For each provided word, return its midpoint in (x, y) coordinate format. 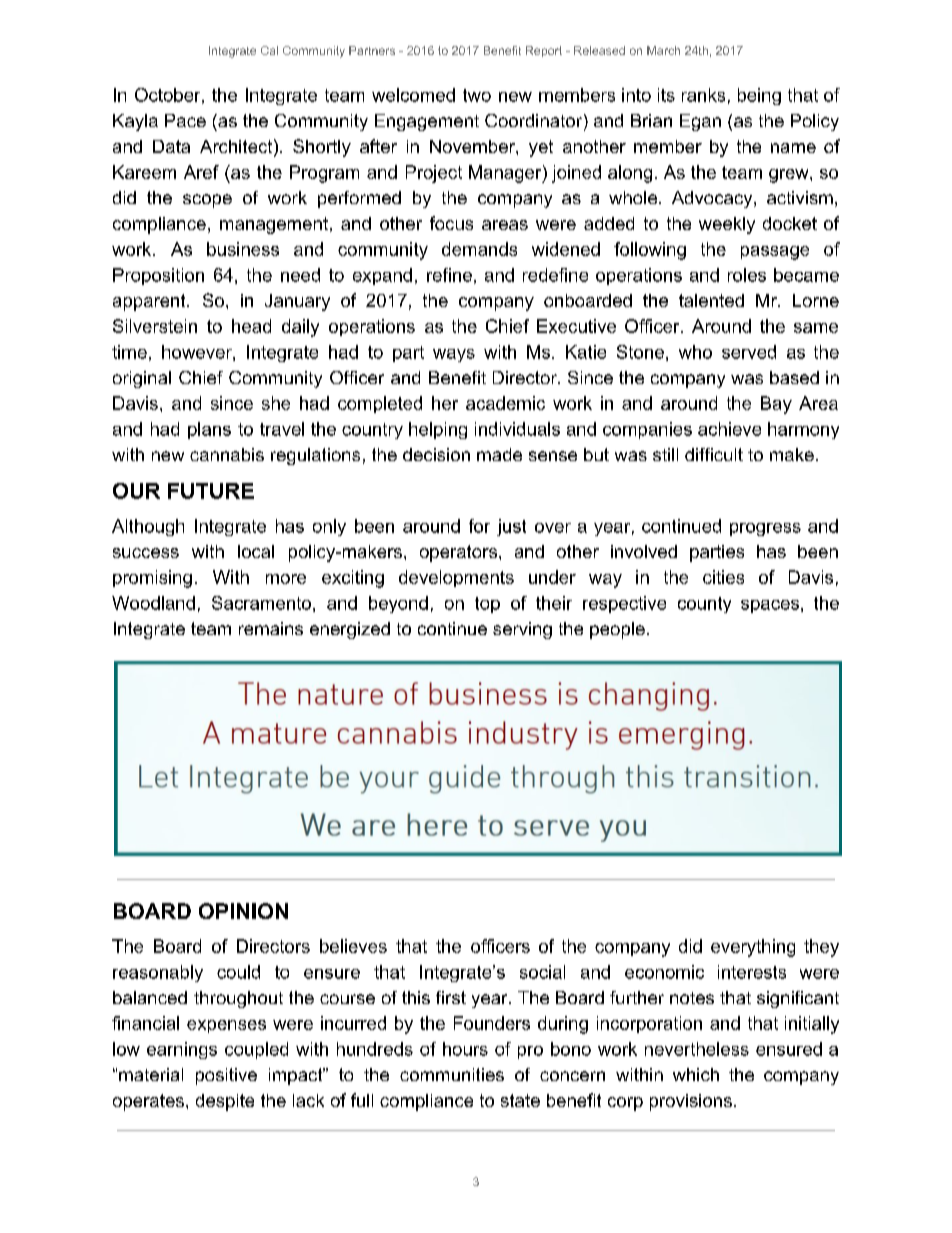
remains (271, 628)
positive (226, 1076)
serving (522, 630)
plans (209, 430)
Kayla (135, 122)
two (477, 95)
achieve (729, 429)
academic (505, 403)
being (759, 96)
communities (452, 1074)
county (704, 605)
